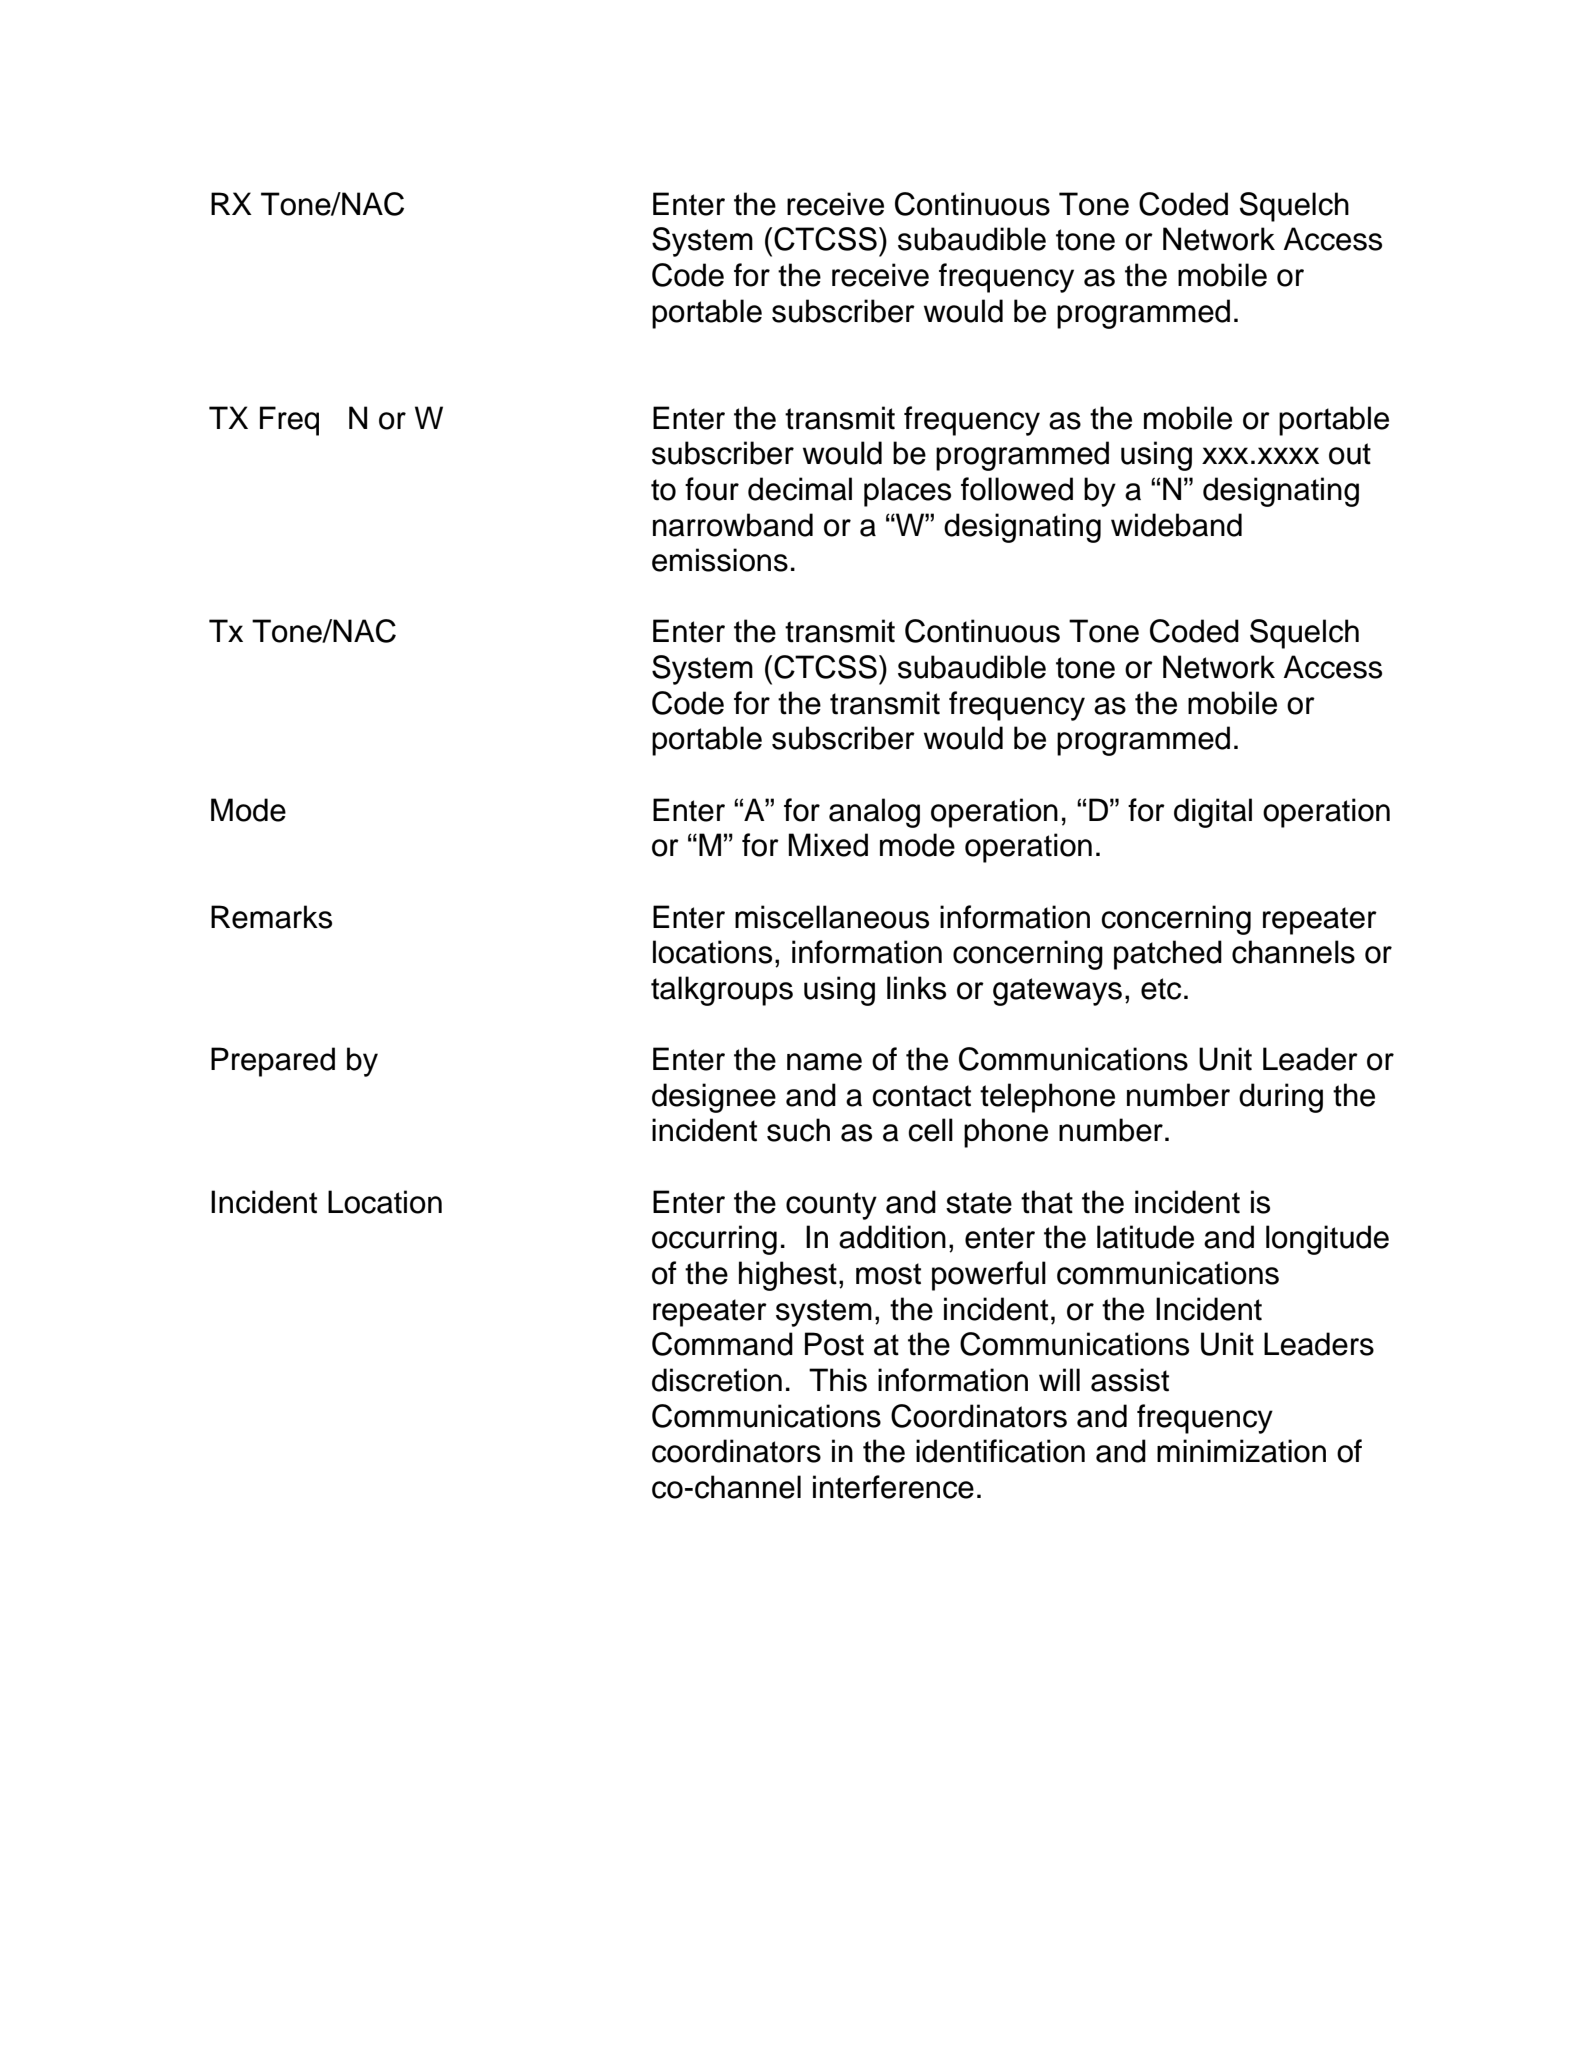 The height and width of the document is (2046, 1581). What do you see at coordinates (712, 489) in the document?
I see `four` at bounding box center [712, 489].
